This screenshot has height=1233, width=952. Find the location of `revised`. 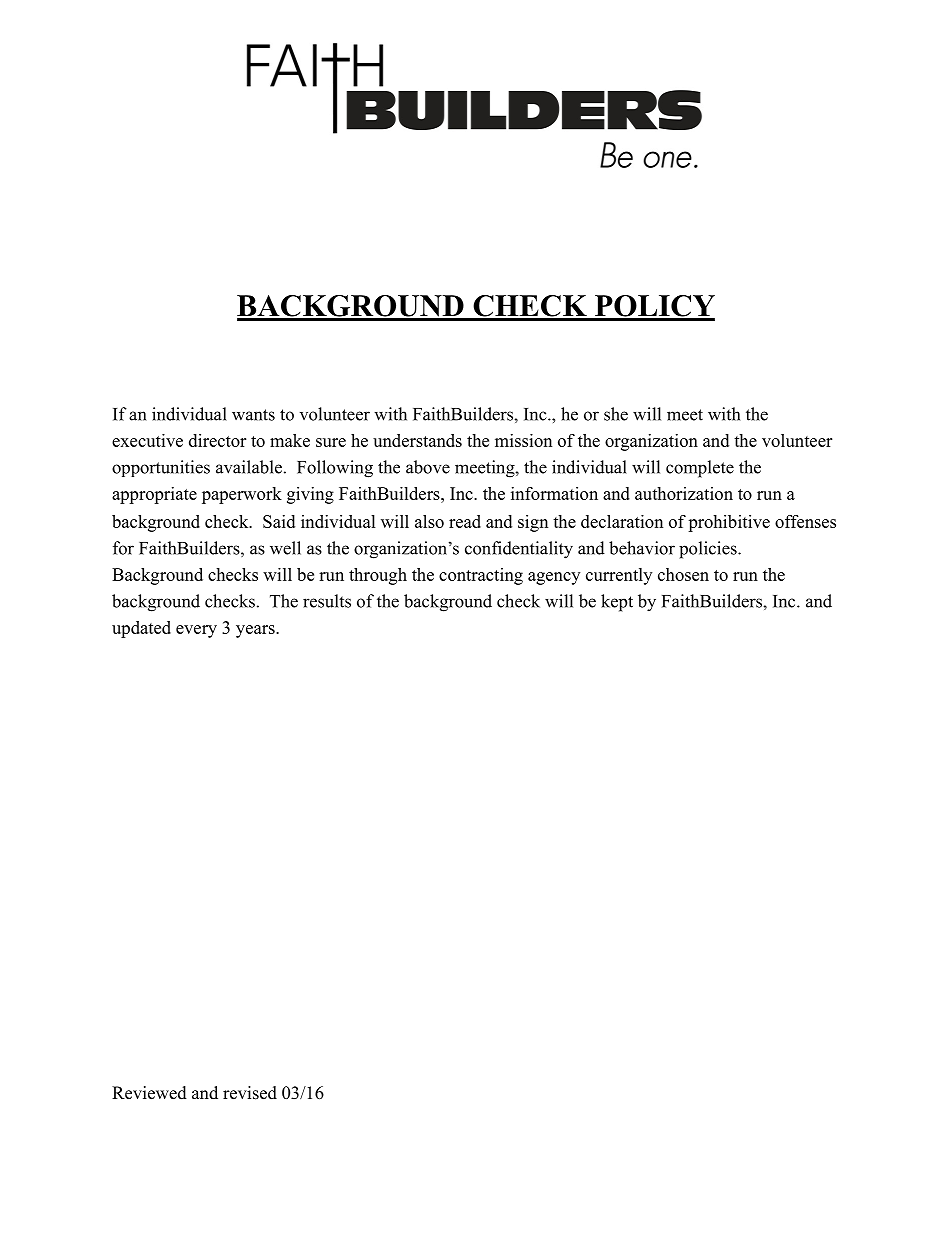

revised is located at coordinates (250, 1093).
